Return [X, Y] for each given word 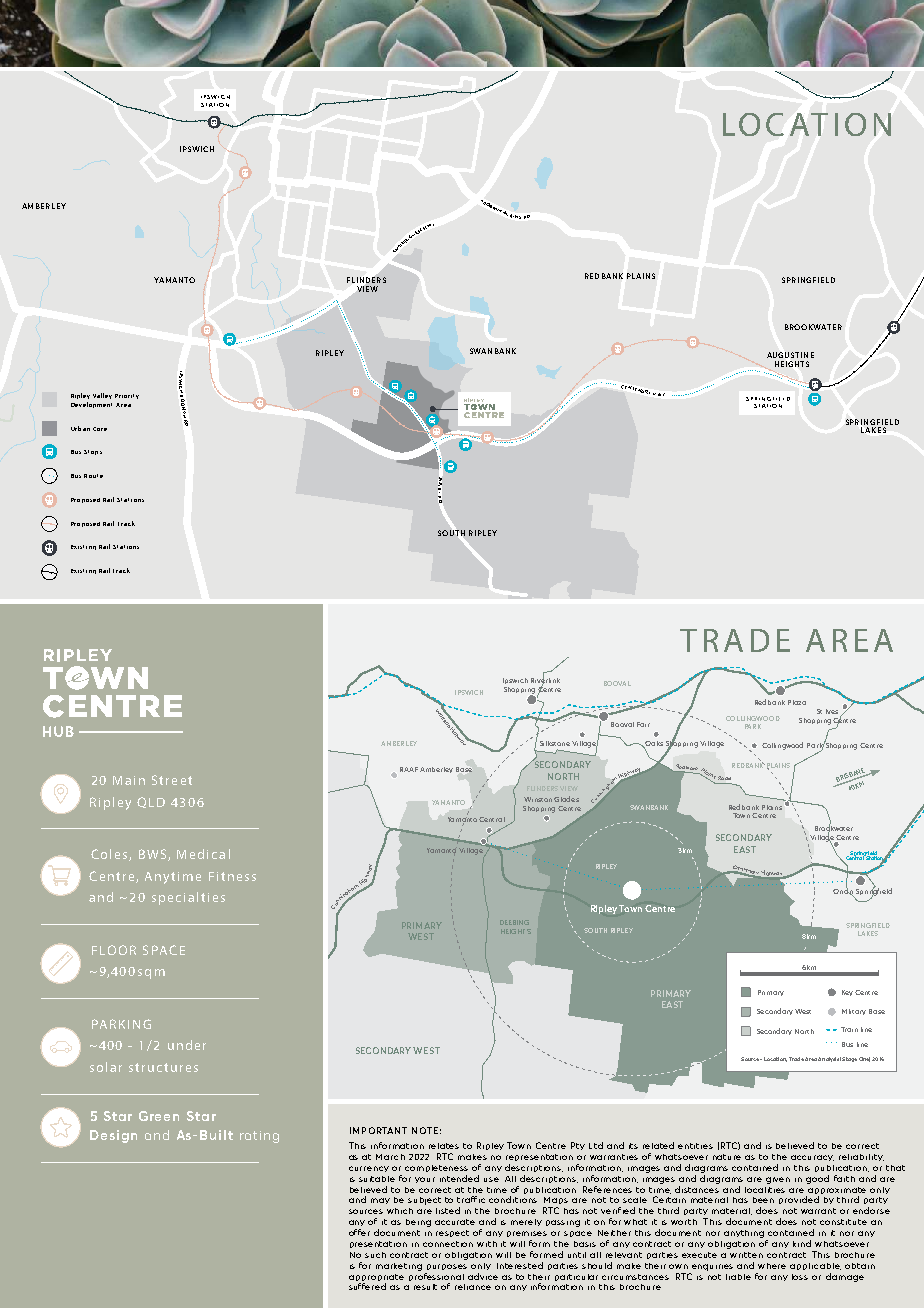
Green [159, 1116]
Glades [566, 799]
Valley [102, 396]
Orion [843, 891]
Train [849, 1029]
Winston [538, 799]
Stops [93, 452]
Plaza [797, 702]
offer [359, 1232]
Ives [832, 711]
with [487, 1244]
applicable [815, 1266]
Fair [643, 724]
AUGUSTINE [790, 355]
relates [444, 1146]
